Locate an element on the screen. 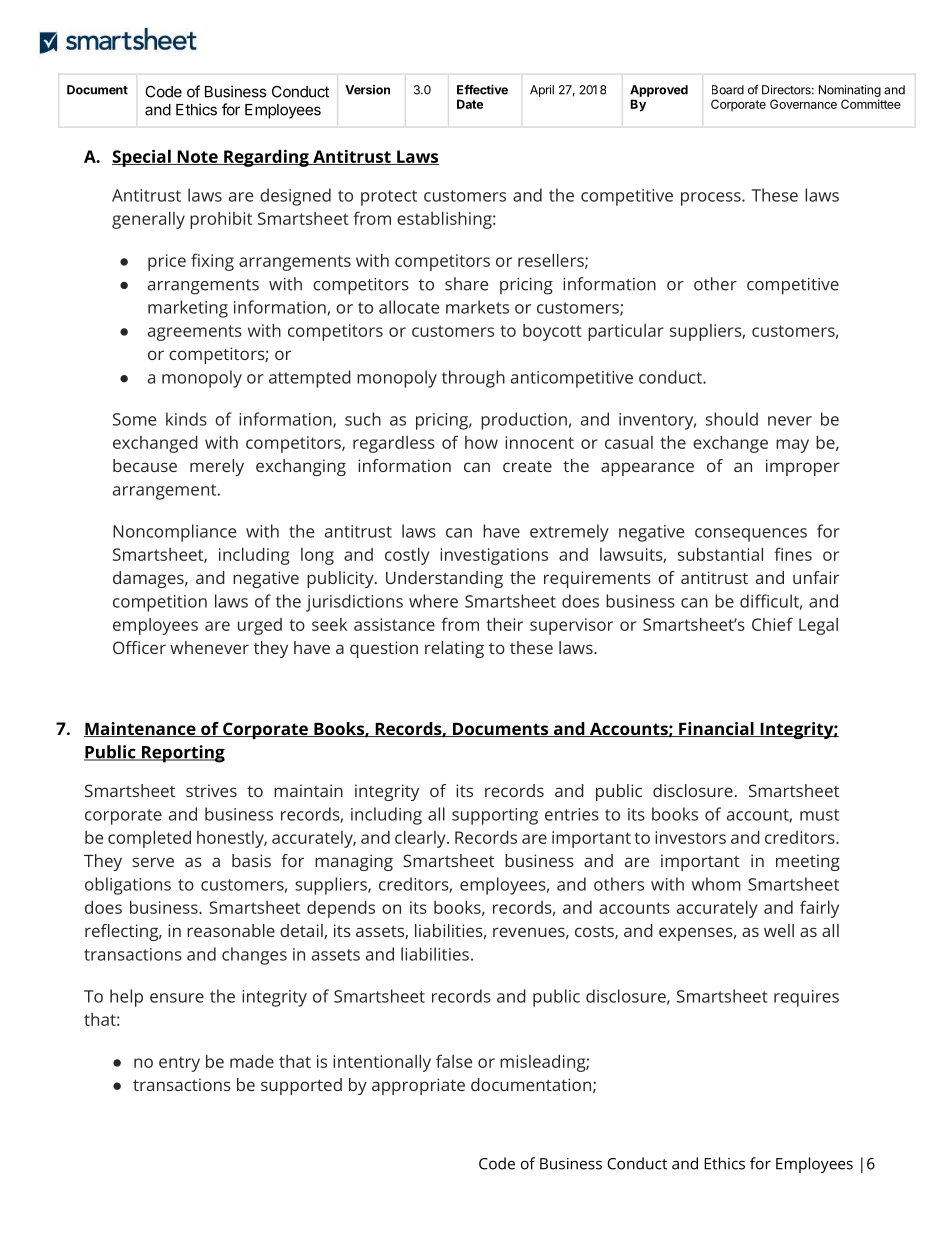  Date is located at coordinates (470, 104).
